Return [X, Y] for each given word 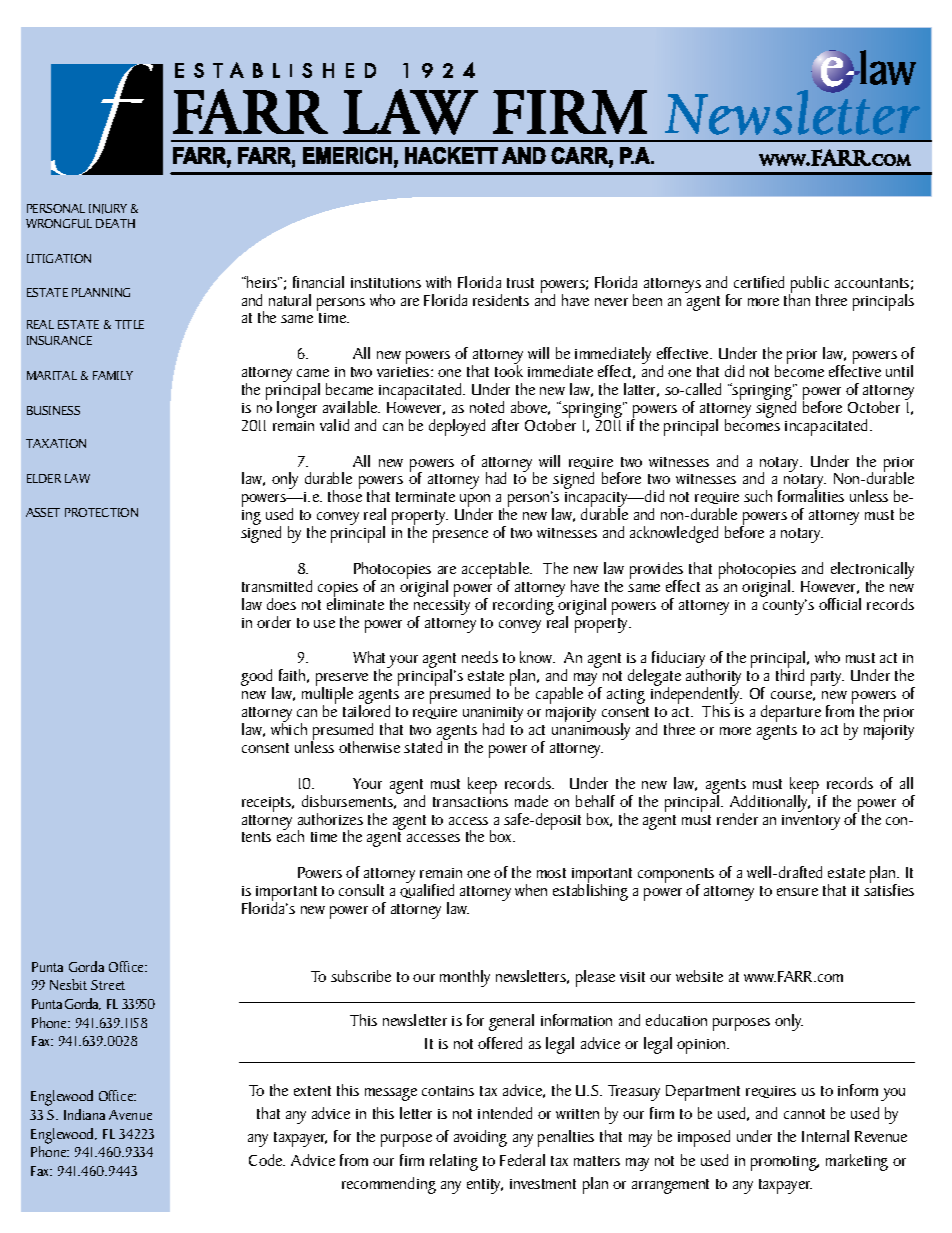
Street [108, 985]
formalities [811, 495]
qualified [427, 890]
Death [115, 223]
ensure [797, 892]
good [257, 679]
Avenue [130, 1115]
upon [475, 502]
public [809, 285]
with [438, 282]
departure [791, 713]
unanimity [493, 716]
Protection [101, 512]
